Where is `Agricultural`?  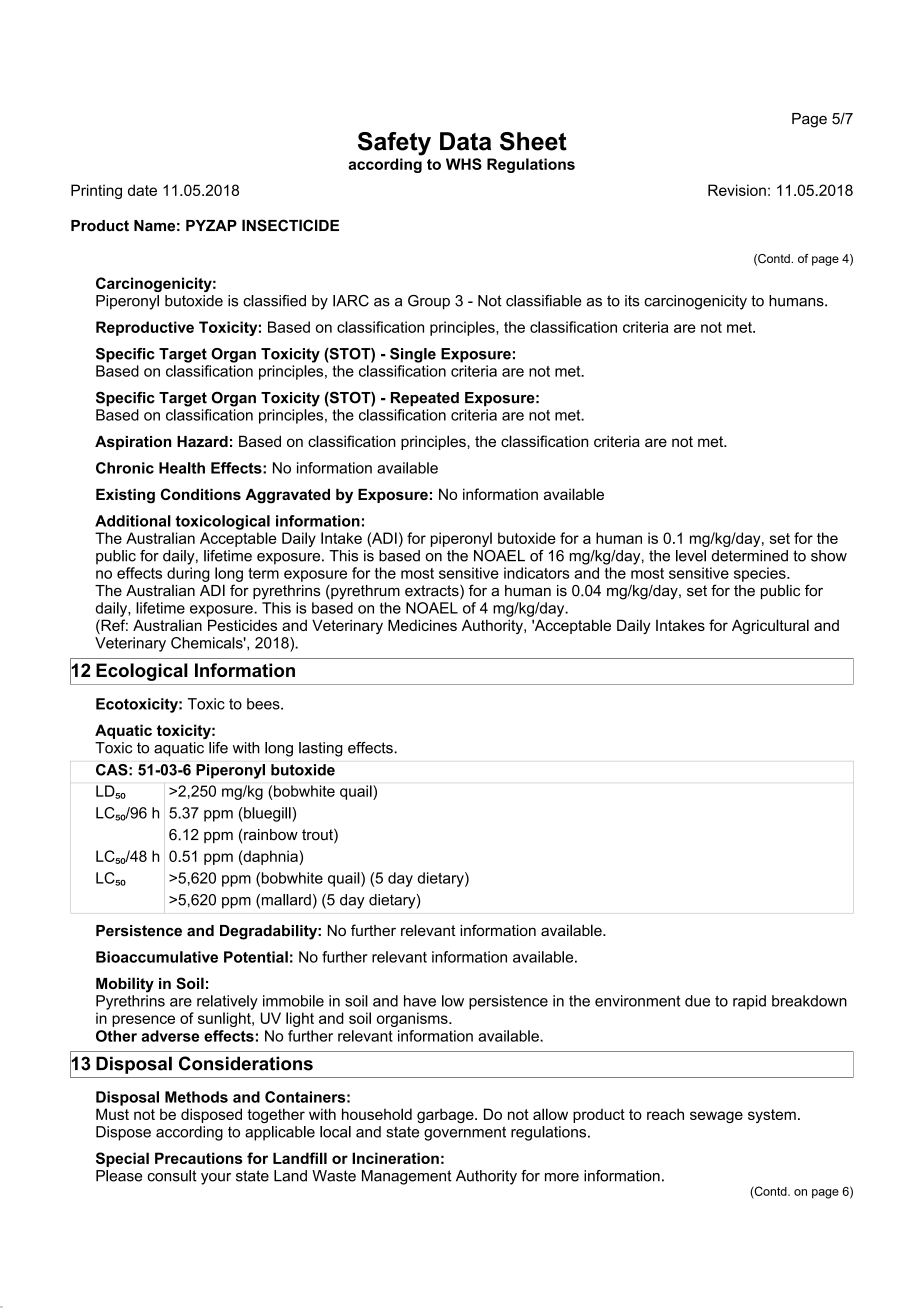
Agricultural is located at coordinates (770, 626).
